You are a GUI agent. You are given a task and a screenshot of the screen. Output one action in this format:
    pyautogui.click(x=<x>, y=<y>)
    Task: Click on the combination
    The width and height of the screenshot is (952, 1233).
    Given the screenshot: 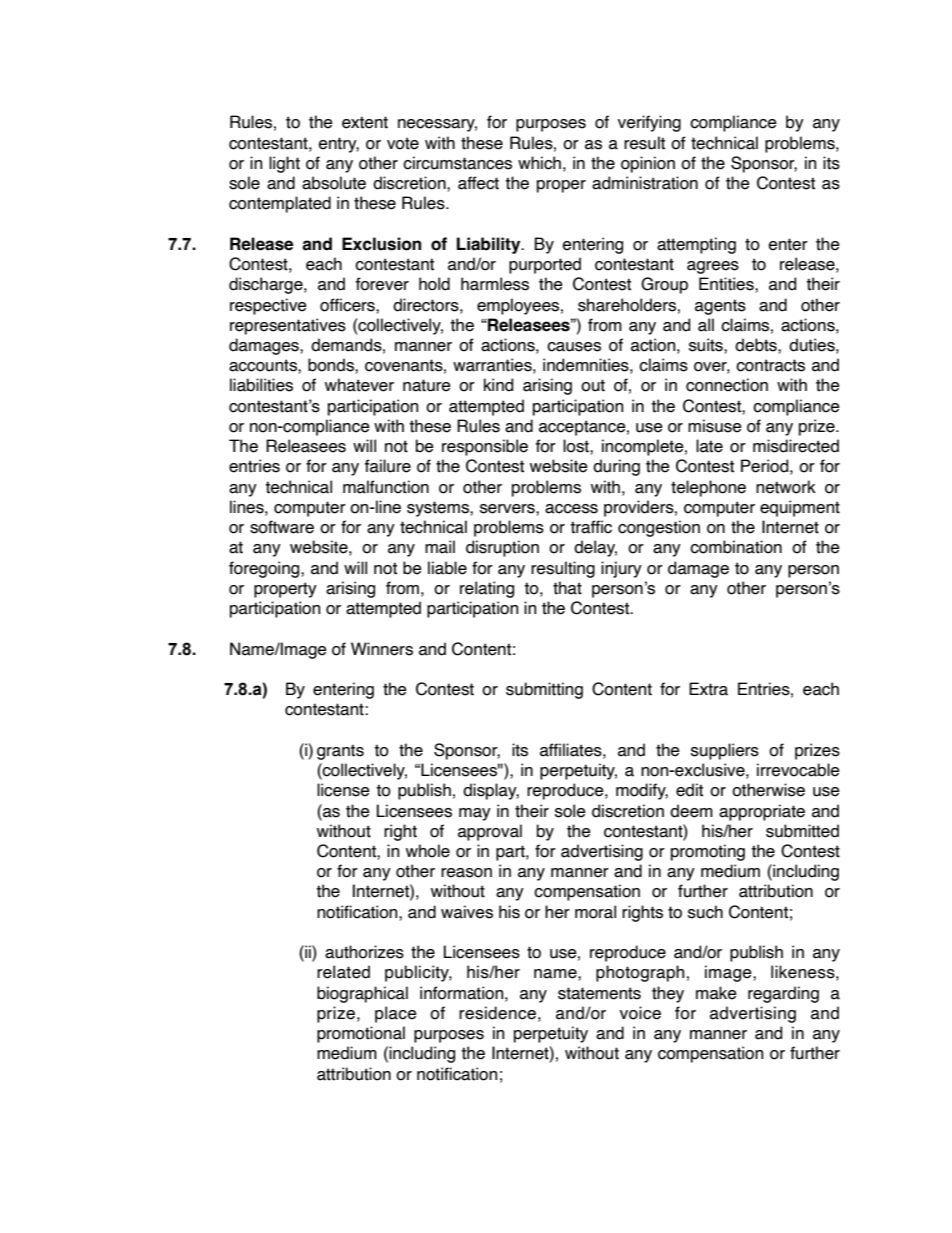 What is the action you would take?
    pyautogui.click(x=736, y=547)
